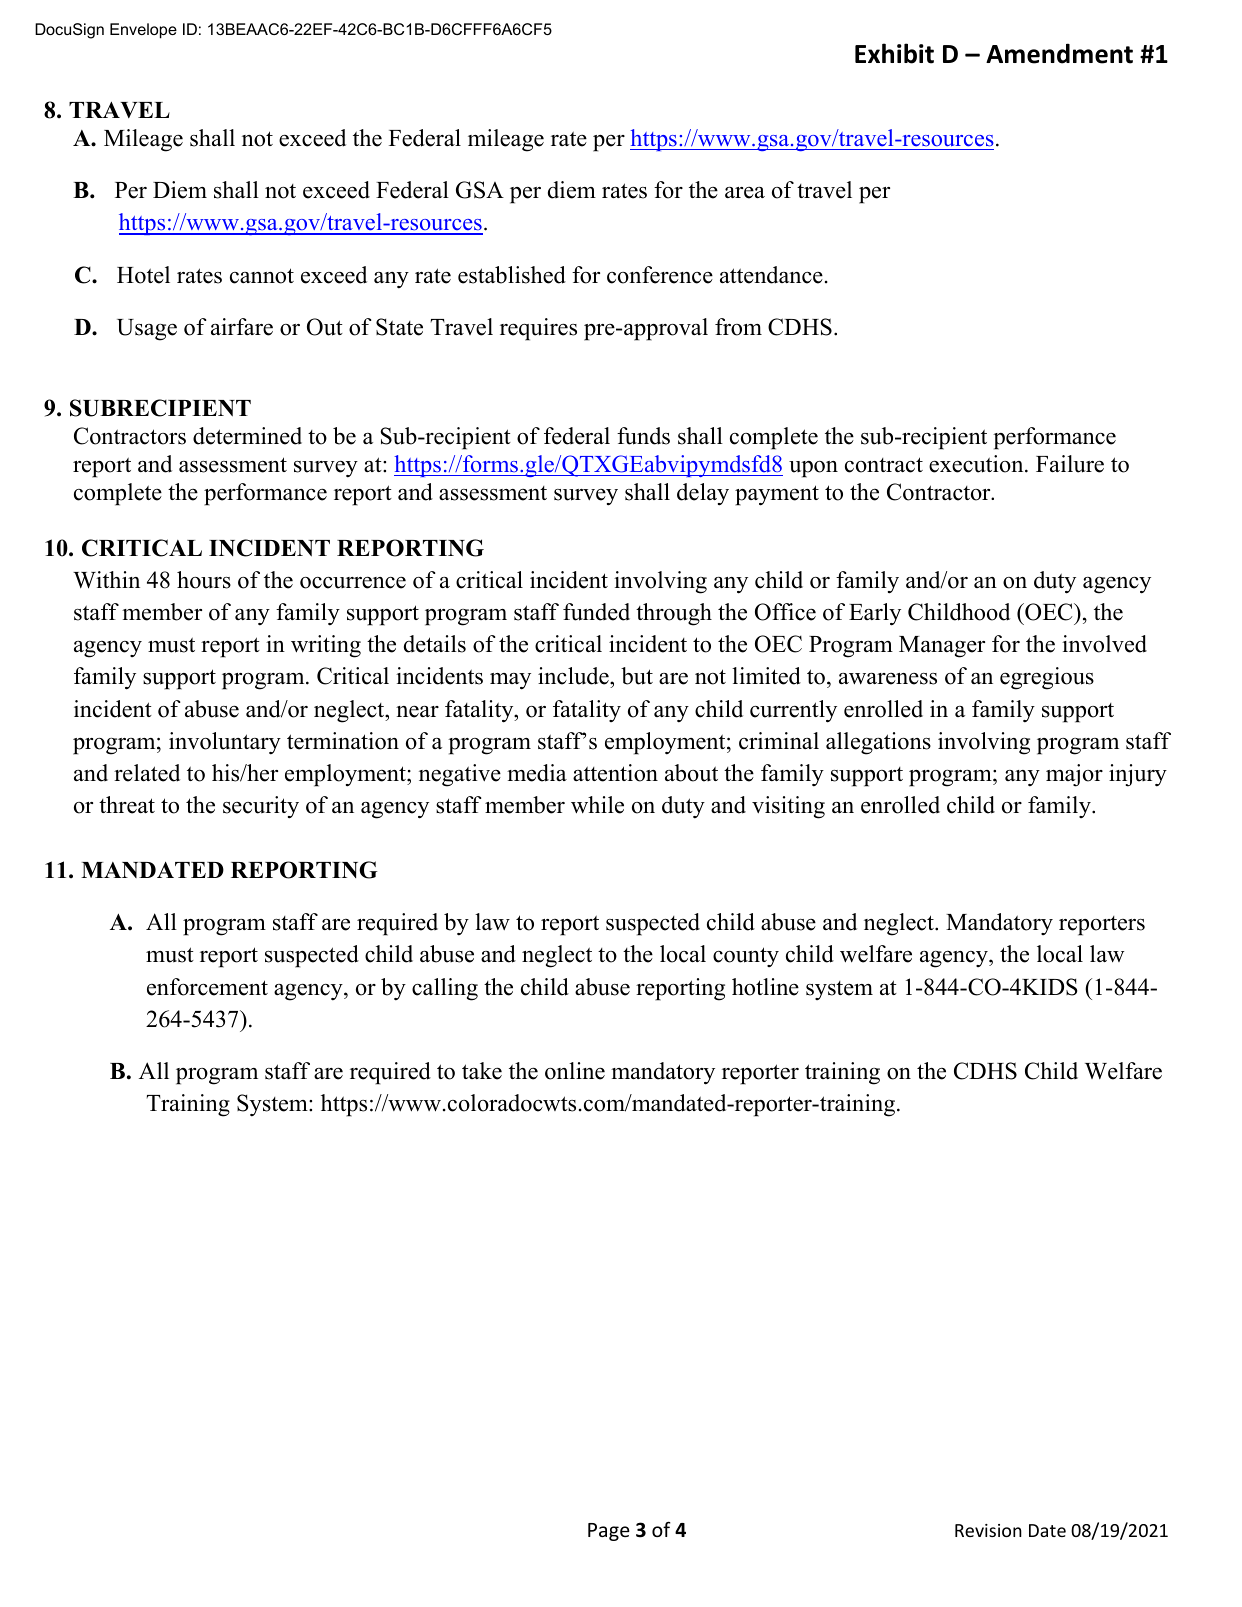 The width and height of the screenshot is (1242, 1607). I want to click on Page, so click(609, 1532).
